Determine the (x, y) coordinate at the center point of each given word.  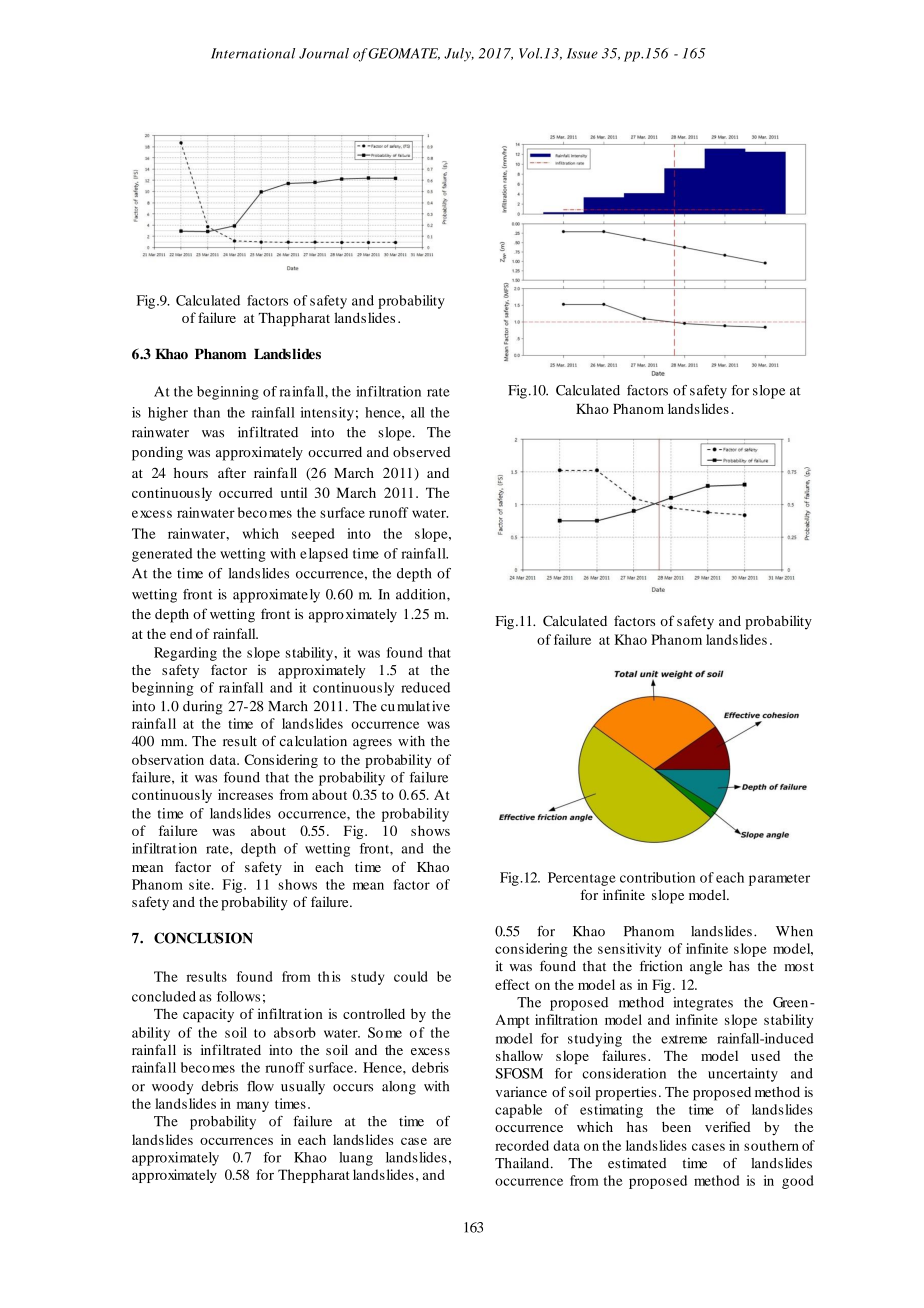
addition (422, 594)
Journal (324, 53)
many (253, 1106)
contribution (657, 877)
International (253, 53)
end (181, 633)
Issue (582, 53)
